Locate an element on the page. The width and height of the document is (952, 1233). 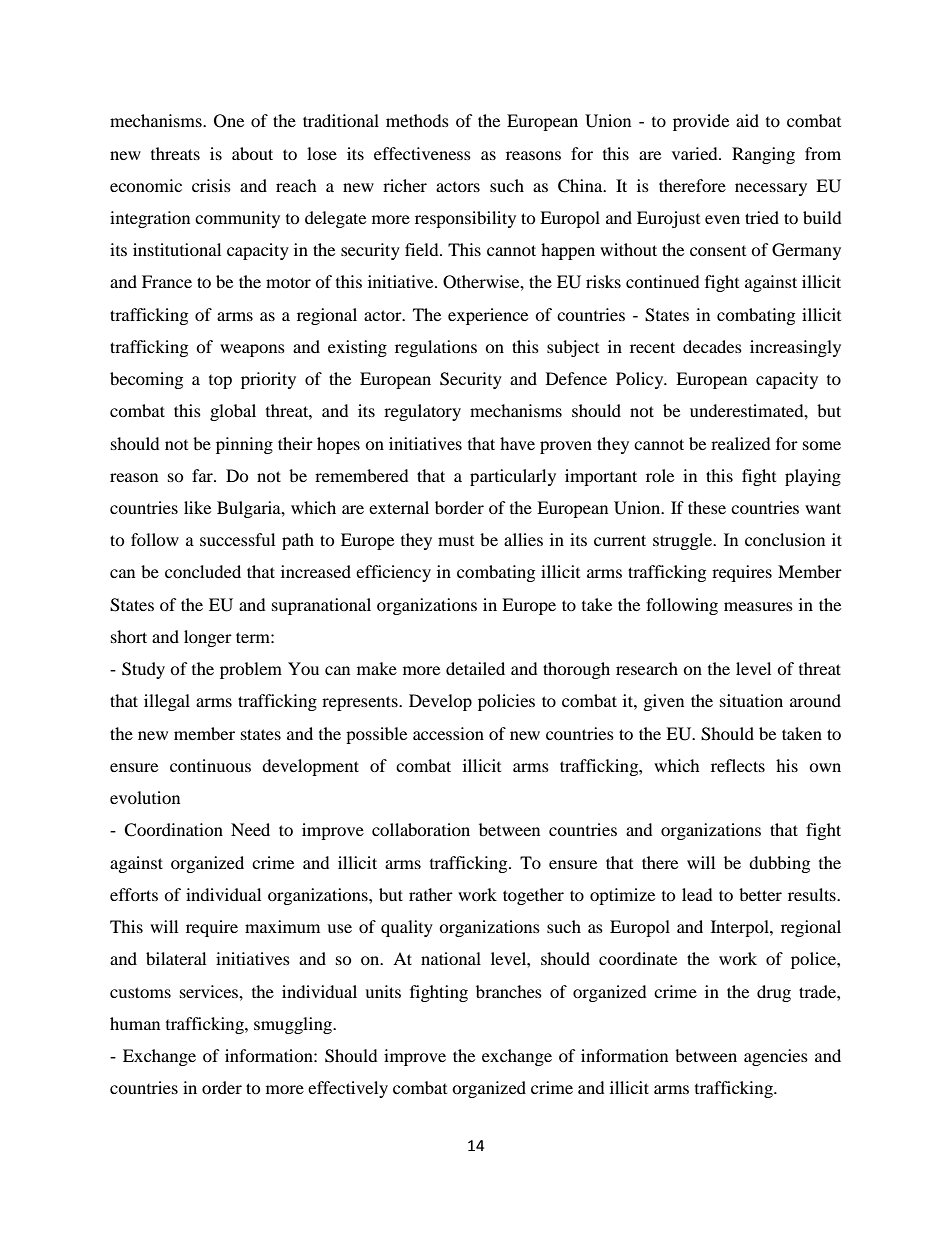
branches is located at coordinates (509, 991).
